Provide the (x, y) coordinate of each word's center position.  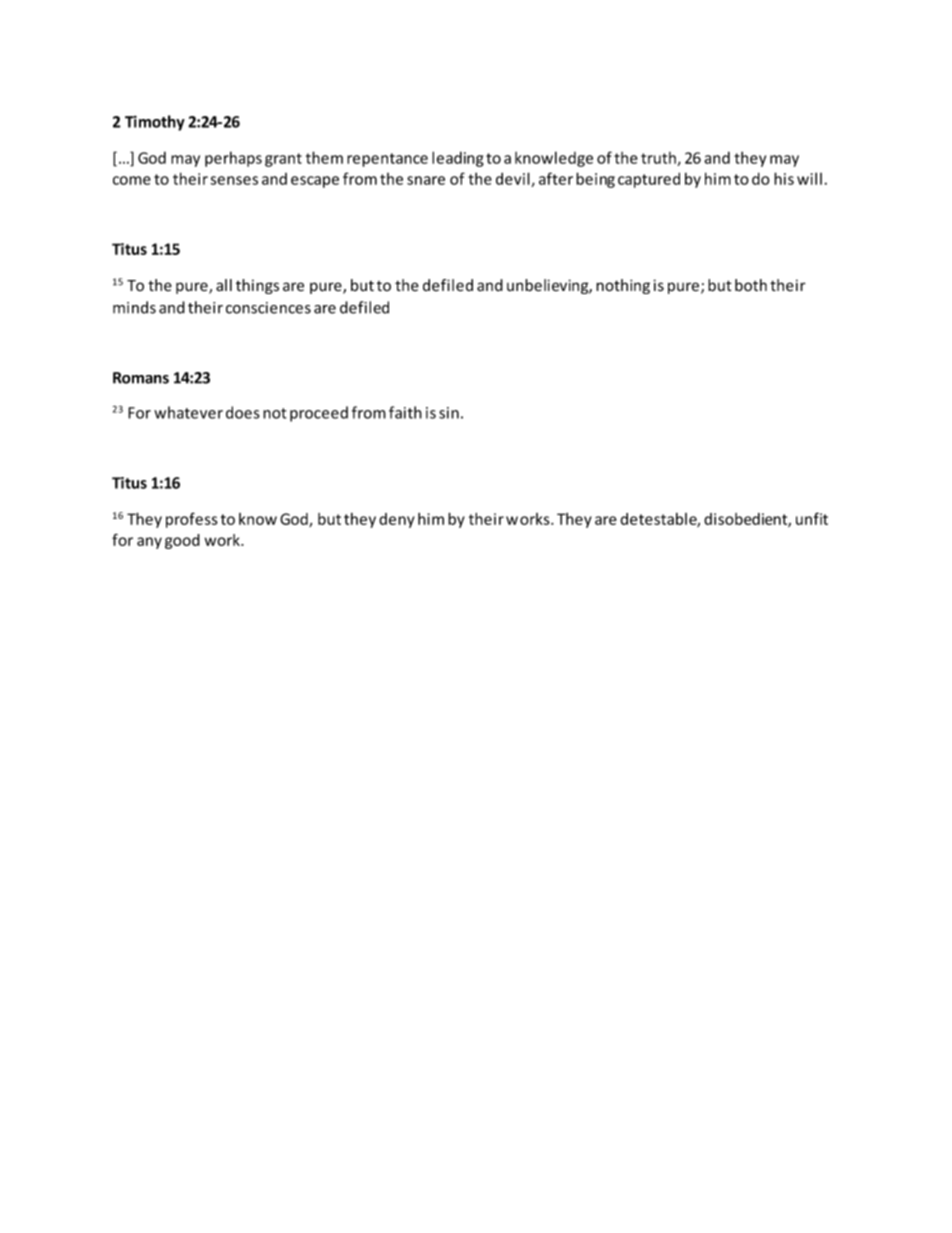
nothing (623, 286)
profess (192, 520)
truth (659, 159)
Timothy (155, 123)
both (751, 285)
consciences (268, 308)
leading (458, 159)
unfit (812, 518)
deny (397, 520)
